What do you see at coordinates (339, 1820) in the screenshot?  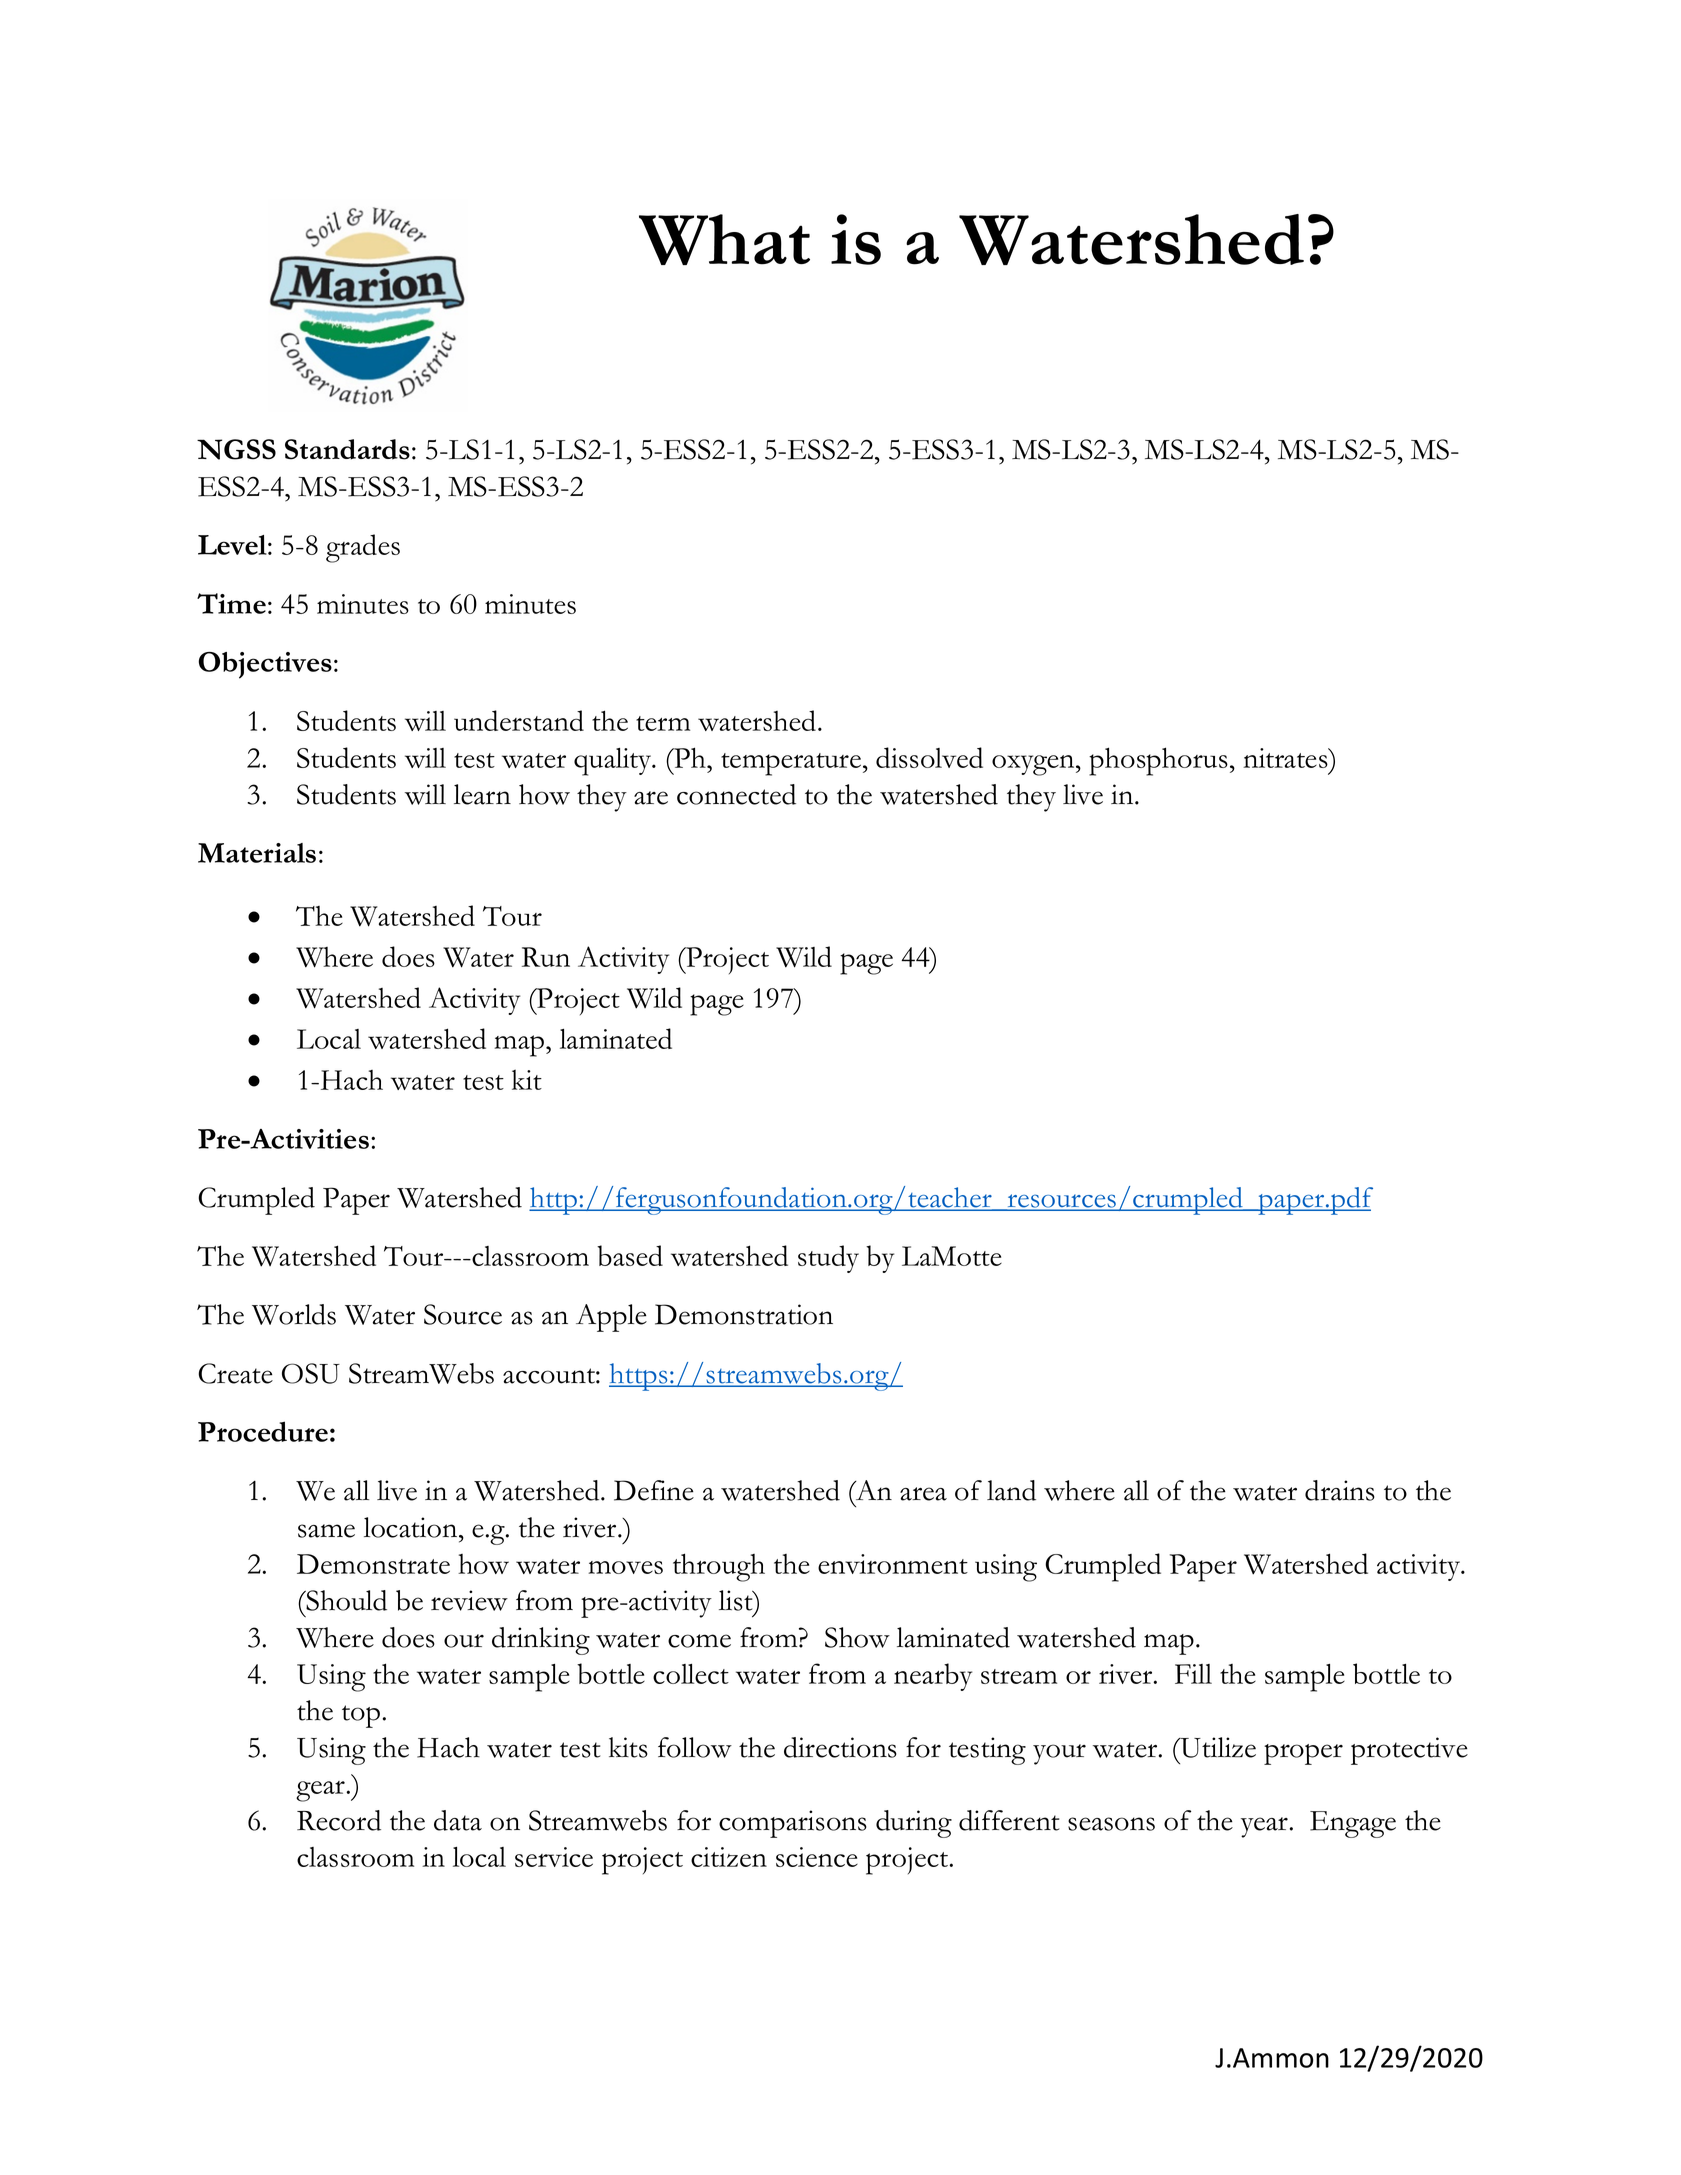 I see `Record` at bounding box center [339, 1820].
